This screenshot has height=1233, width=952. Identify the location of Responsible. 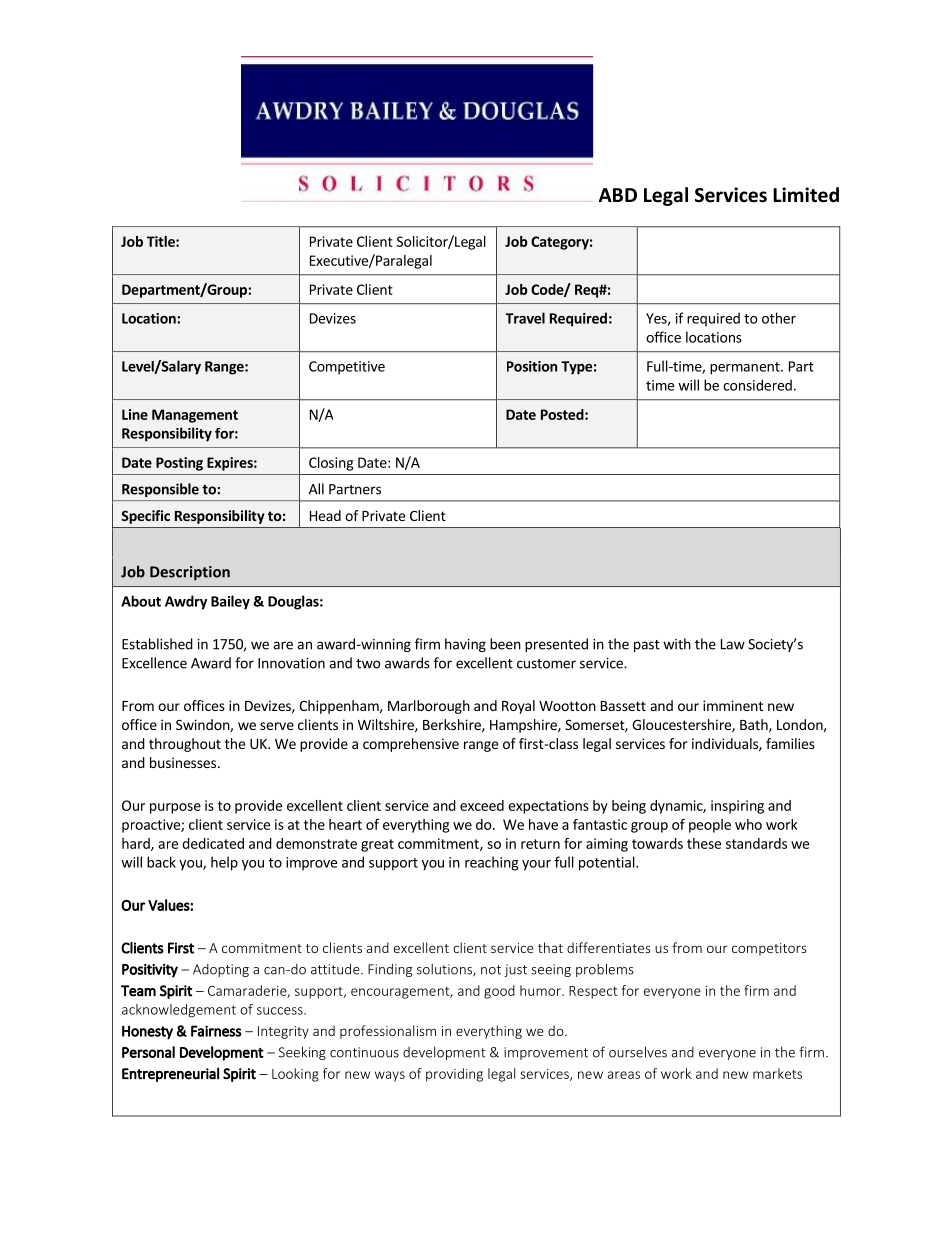
(160, 490).
